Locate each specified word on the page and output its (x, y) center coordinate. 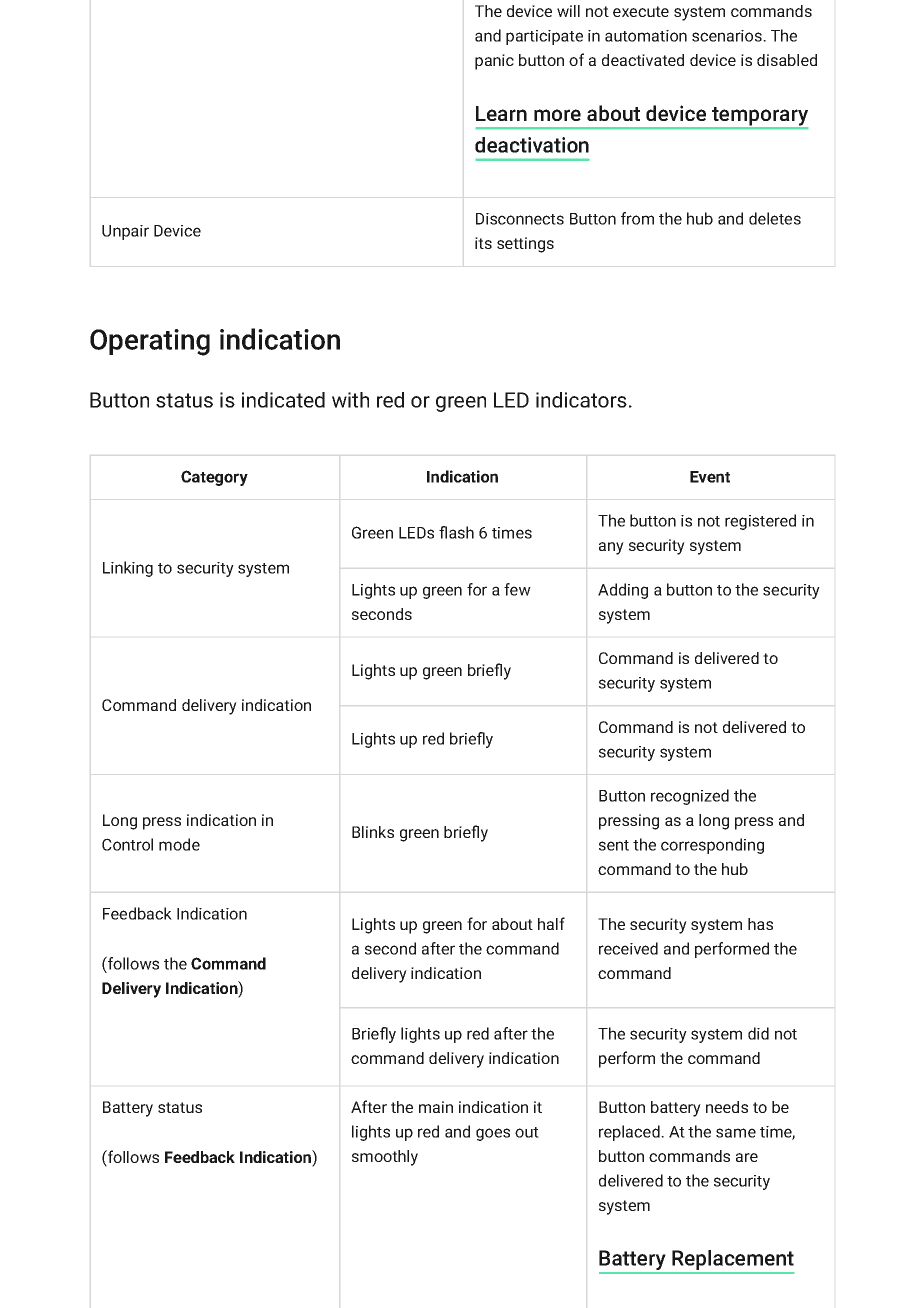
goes (493, 1134)
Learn (501, 113)
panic (494, 62)
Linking (128, 569)
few (517, 589)
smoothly (385, 1158)
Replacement (732, 1261)
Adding (623, 591)
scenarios (728, 36)
